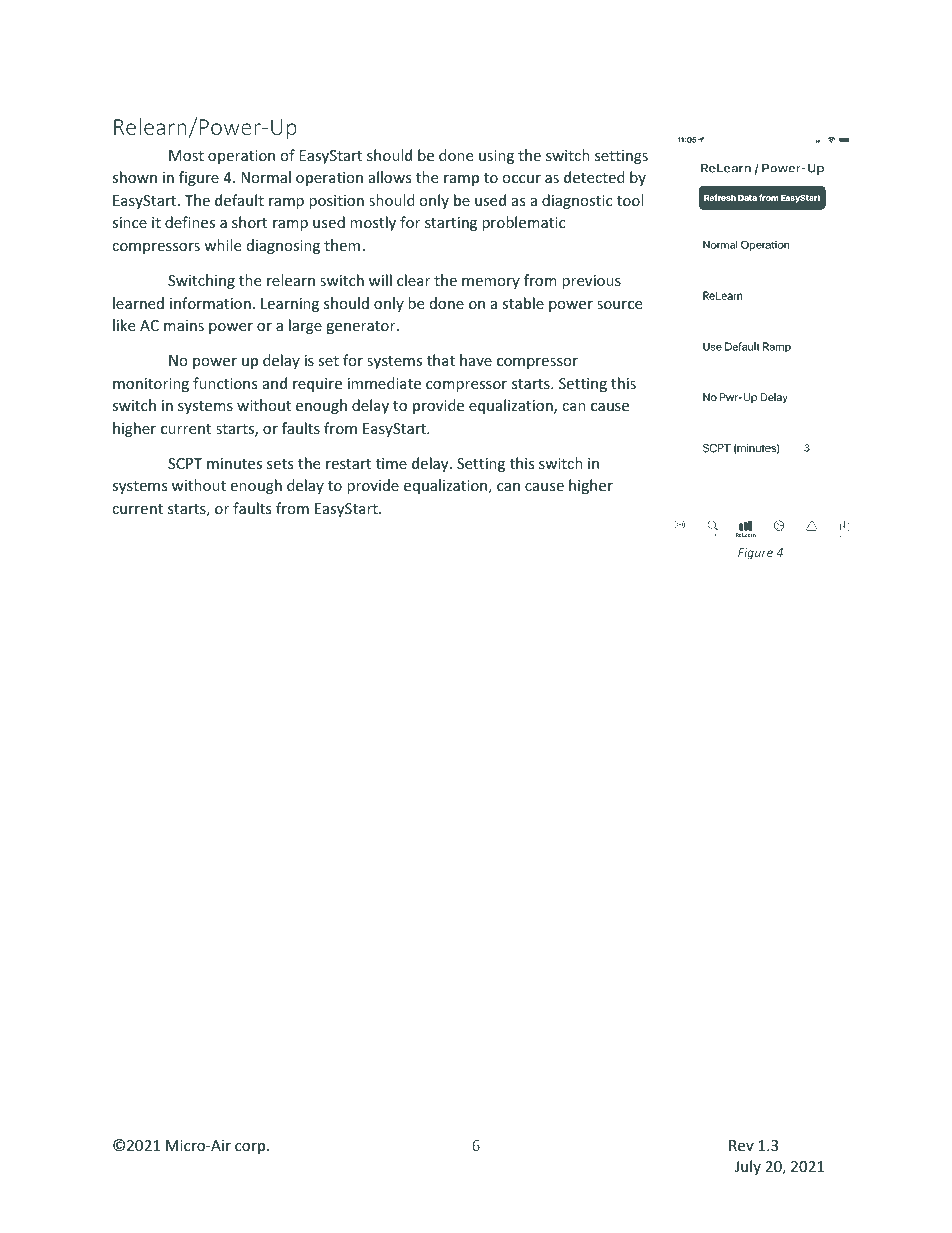  What do you see at coordinates (280, 464) in the image?
I see `sets` at bounding box center [280, 464].
